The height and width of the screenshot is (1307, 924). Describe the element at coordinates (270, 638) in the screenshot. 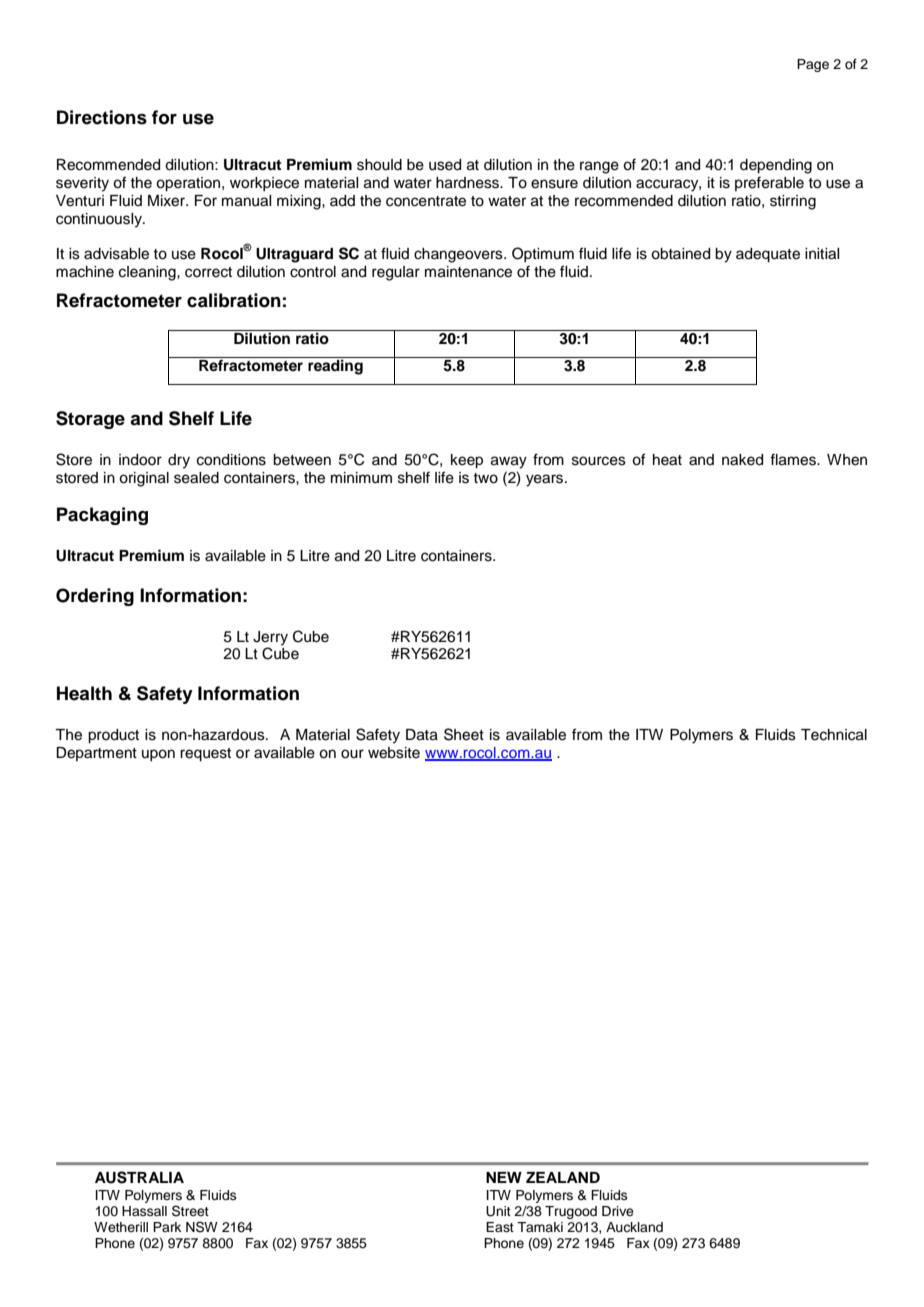

I see `Jerry` at that location.
